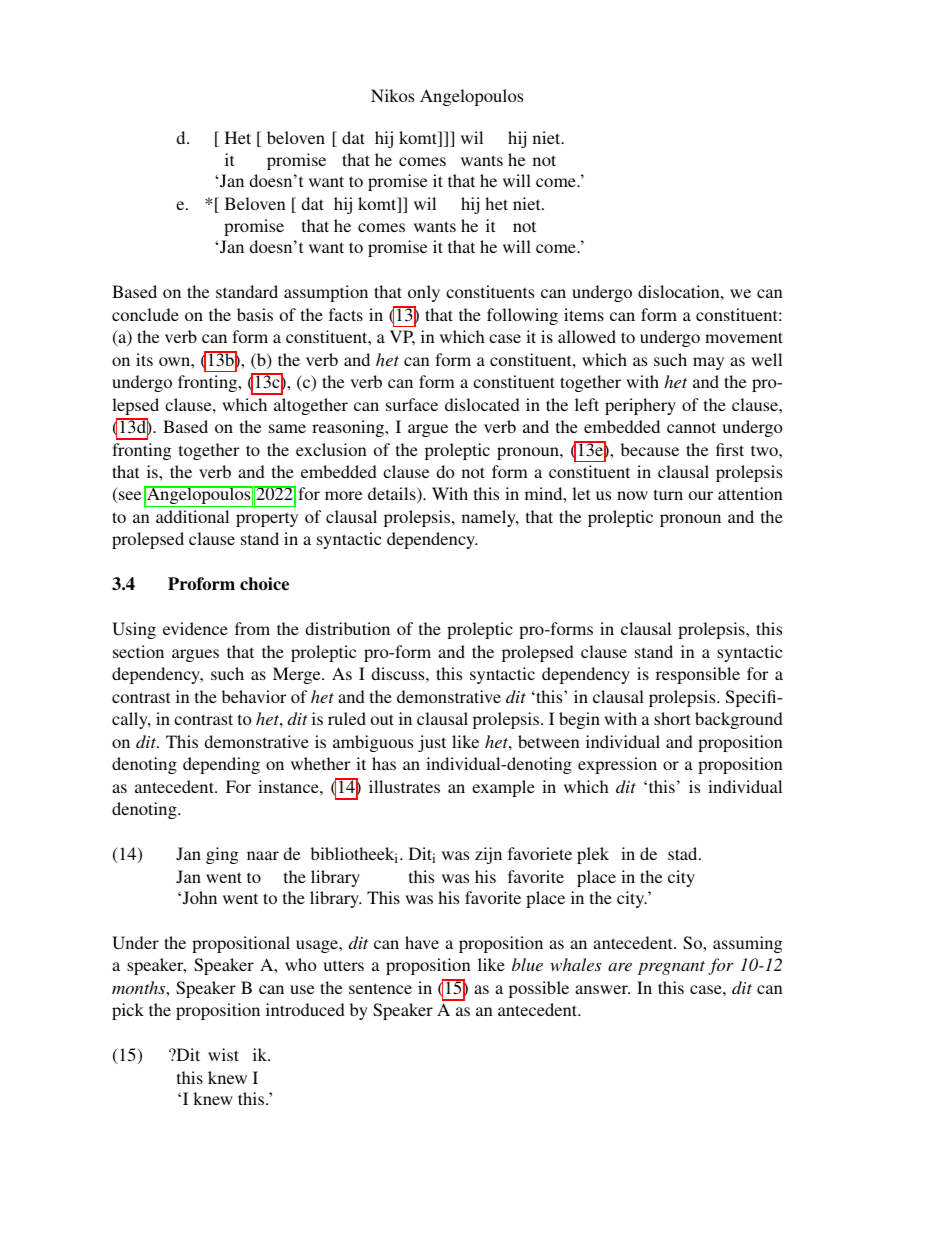  What do you see at coordinates (424, 293) in the screenshot?
I see `only` at bounding box center [424, 293].
